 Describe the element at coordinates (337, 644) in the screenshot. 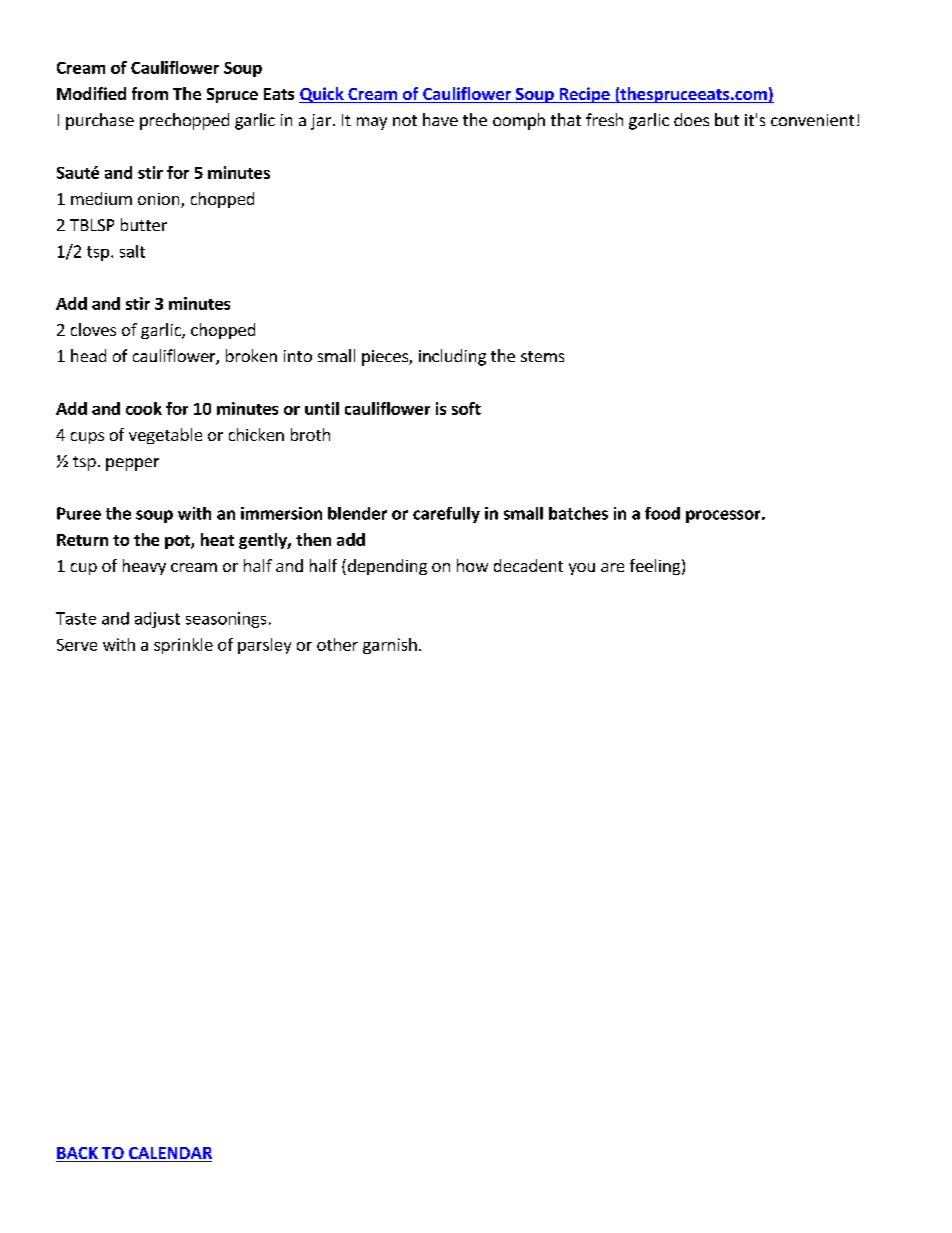

I see `other` at that location.
